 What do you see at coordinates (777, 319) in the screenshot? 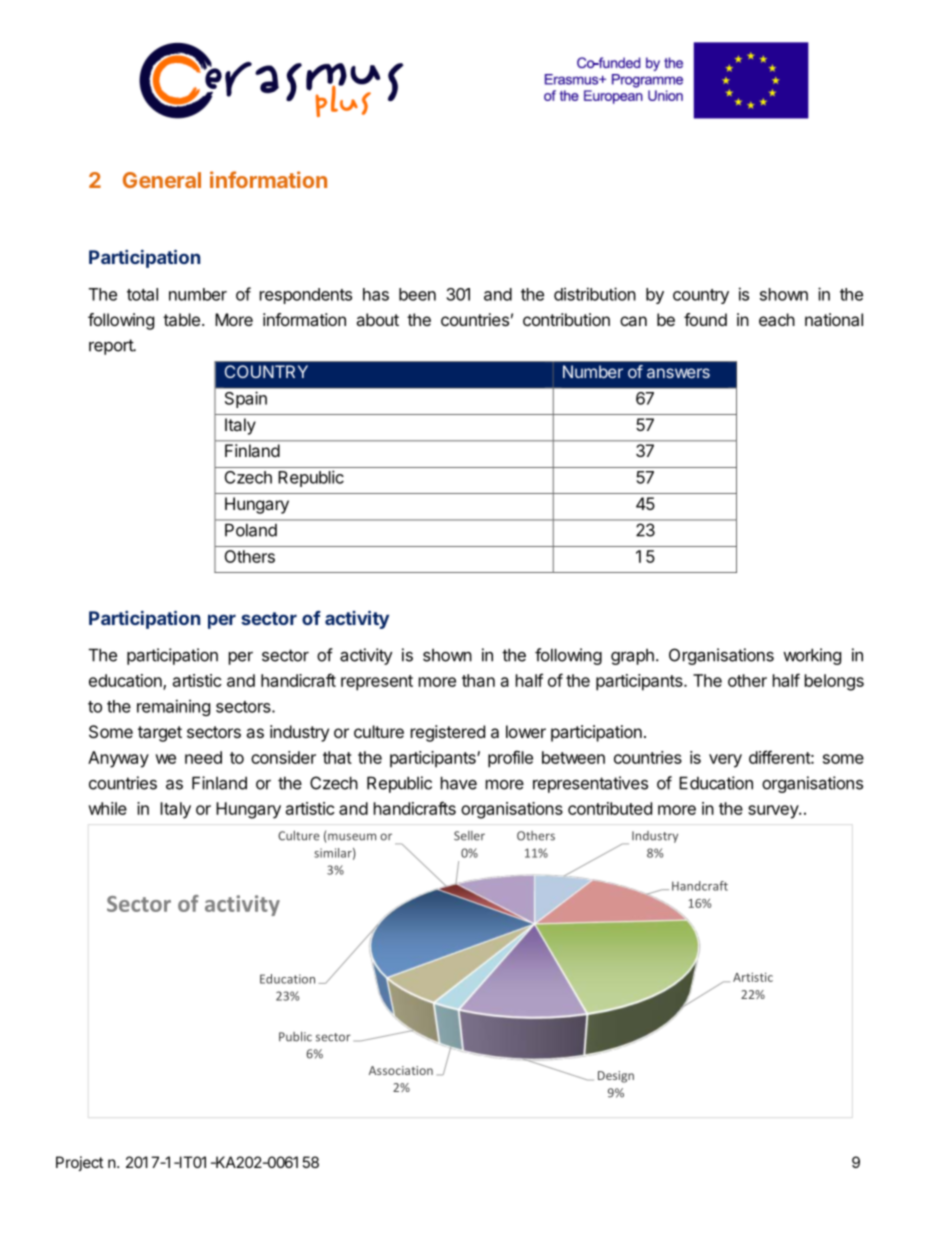
I see `each` at bounding box center [777, 319].
